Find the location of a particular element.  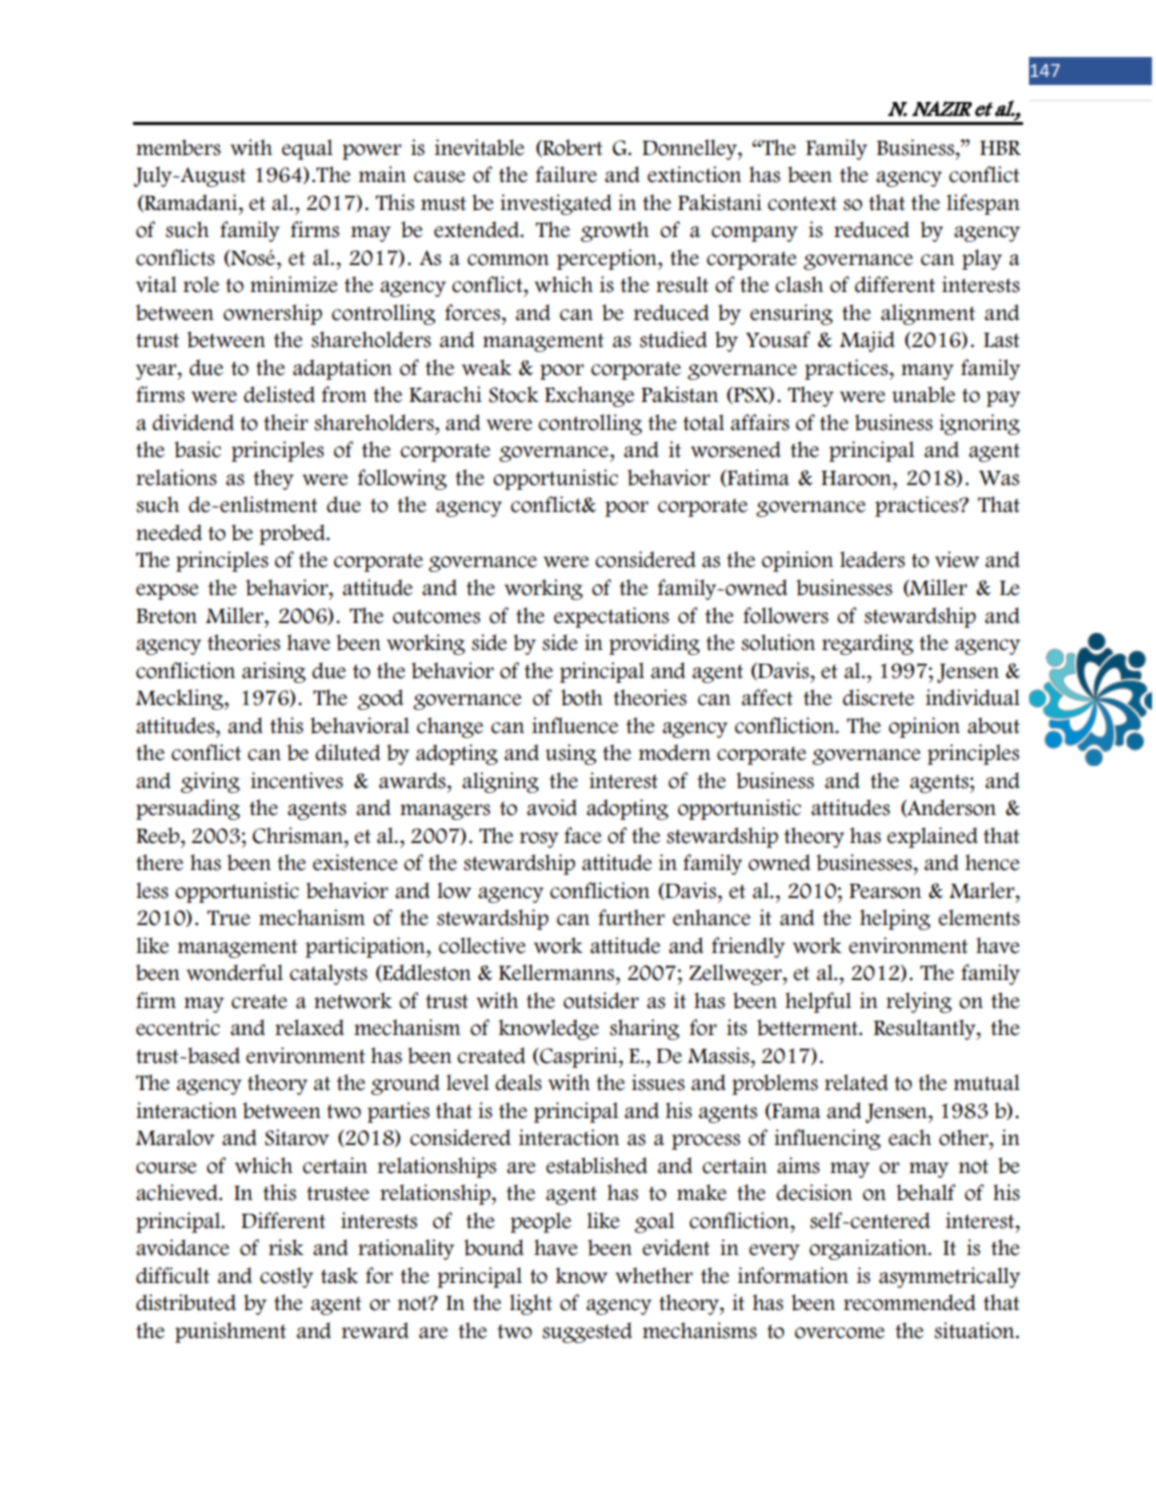

equal is located at coordinates (307, 149).
